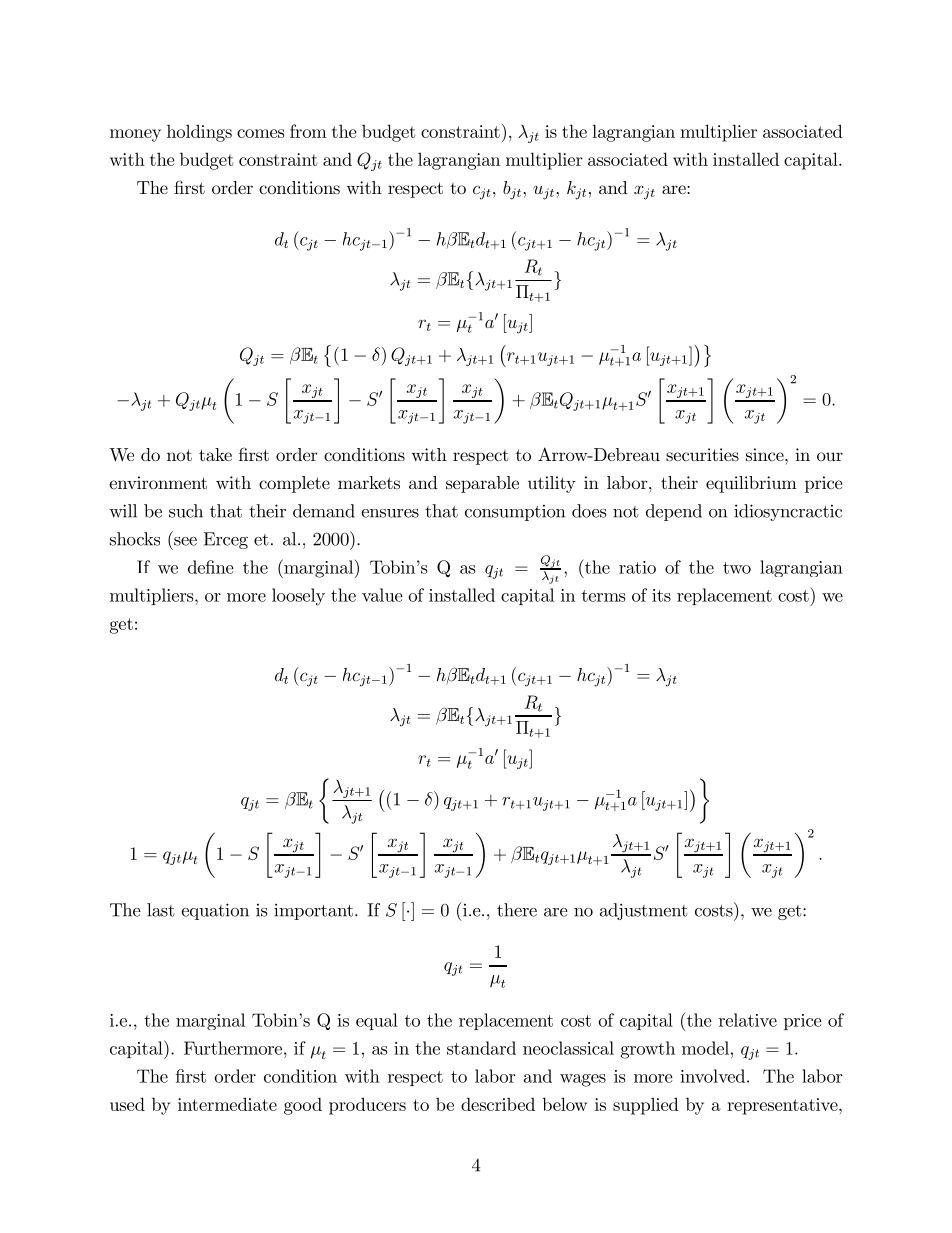  What do you see at coordinates (215, 454) in the screenshot?
I see `take` at bounding box center [215, 454].
